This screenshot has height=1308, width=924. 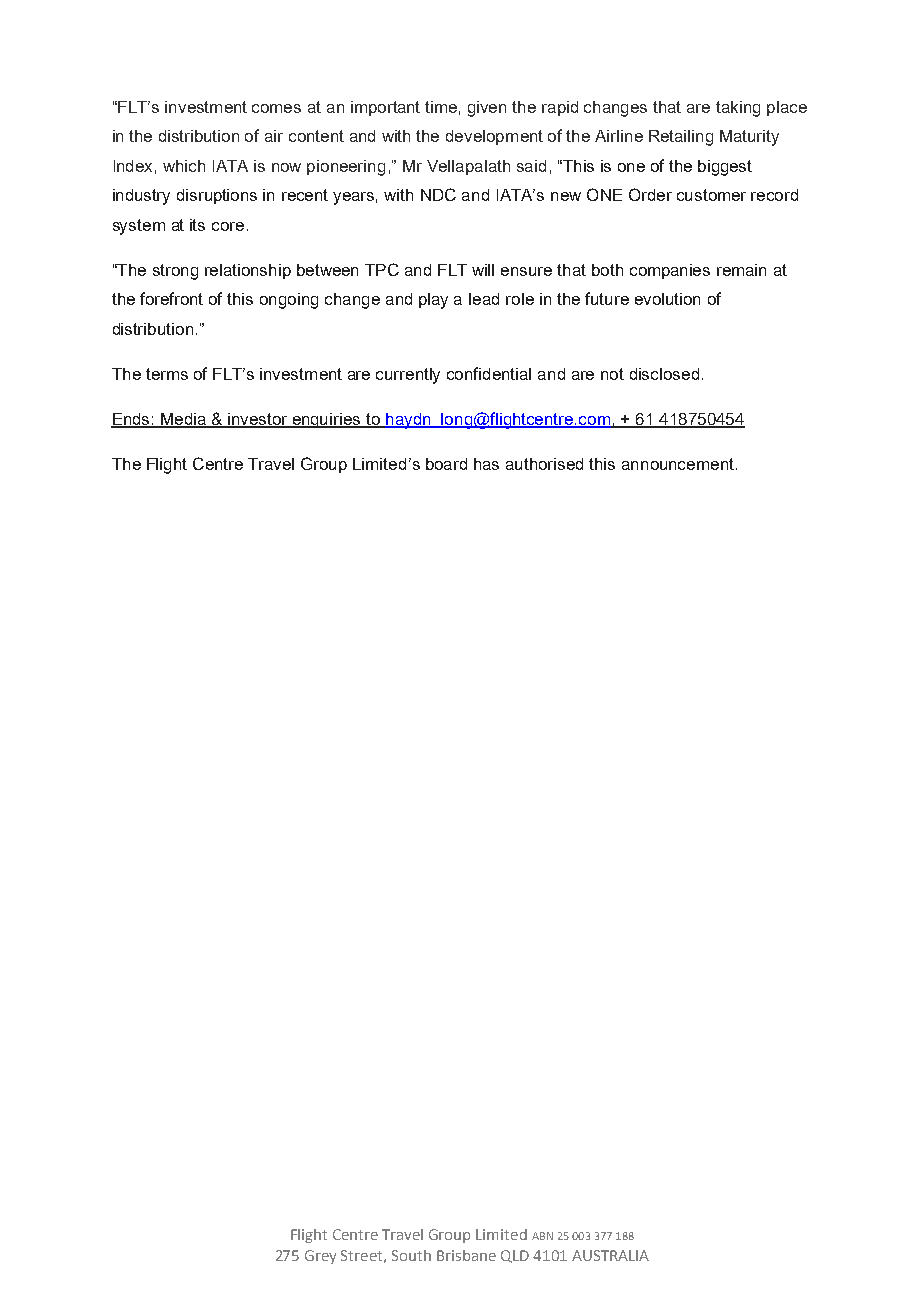 What do you see at coordinates (494, 137) in the screenshot?
I see `development` at bounding box center [494, 137].
